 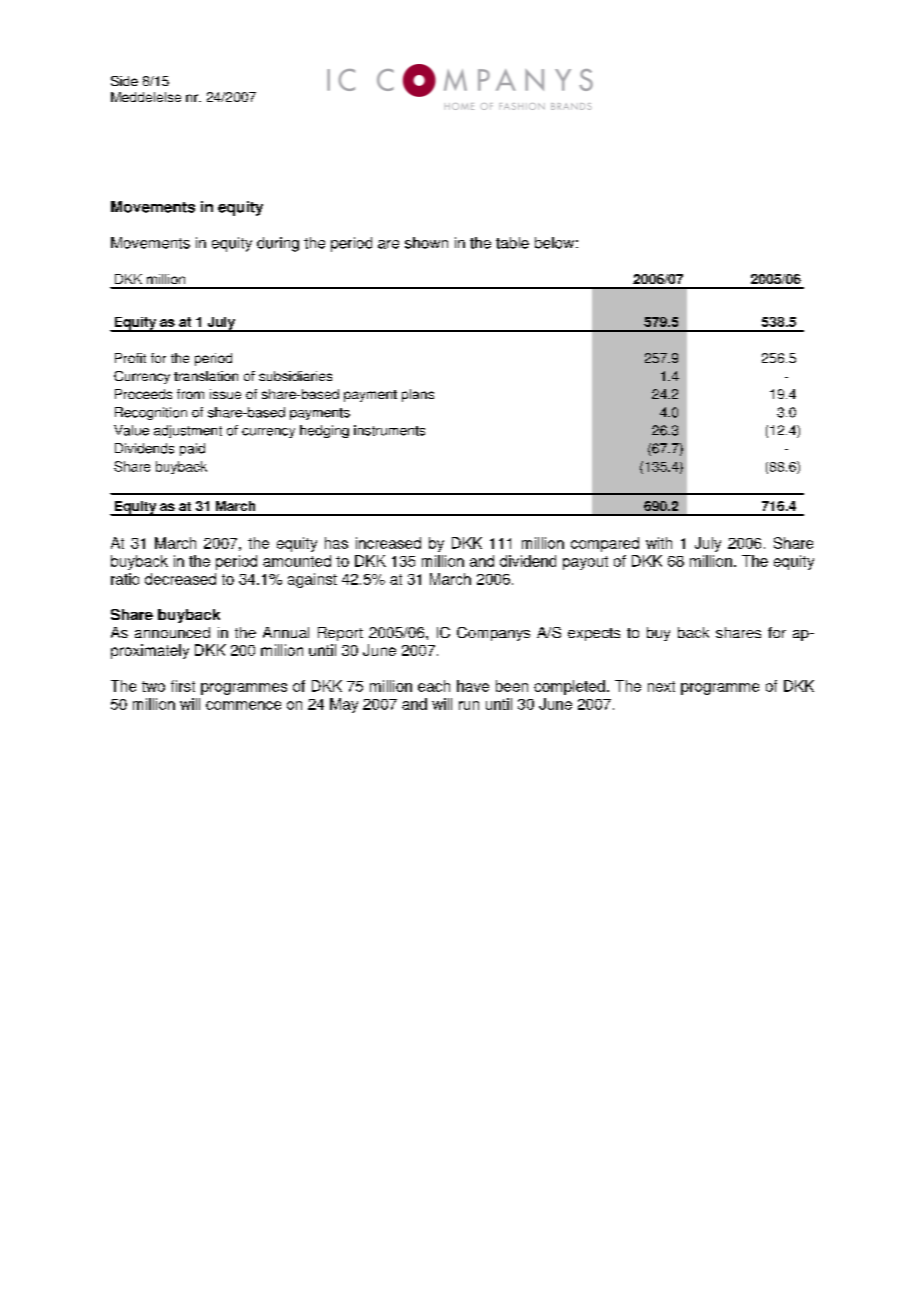 What do you see at coordinates (389, 430) in the screenshot?
I see `instruments` at bounding box center [389, 430].
